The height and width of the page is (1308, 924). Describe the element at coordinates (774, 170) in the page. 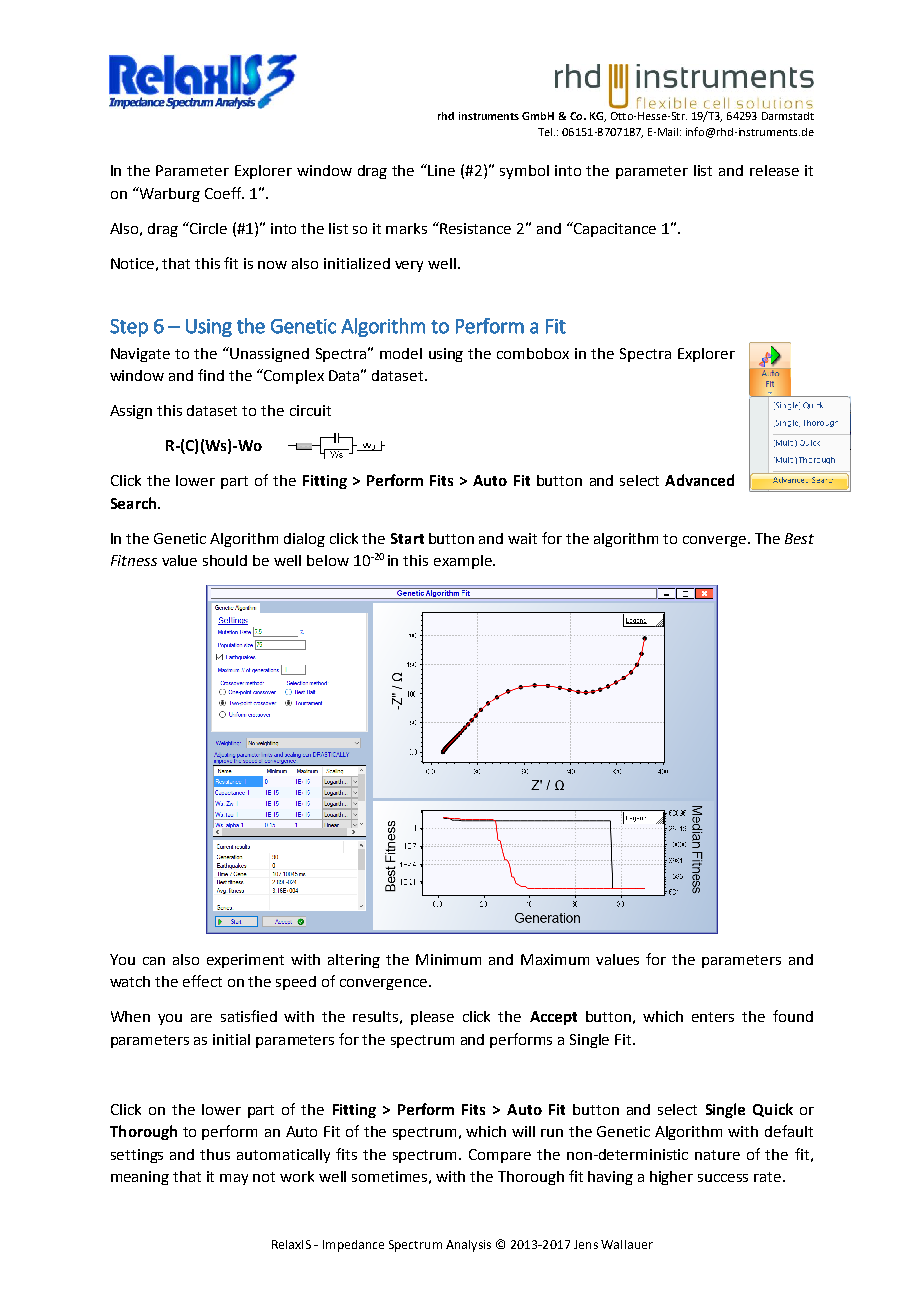

I see `release` at that location.
